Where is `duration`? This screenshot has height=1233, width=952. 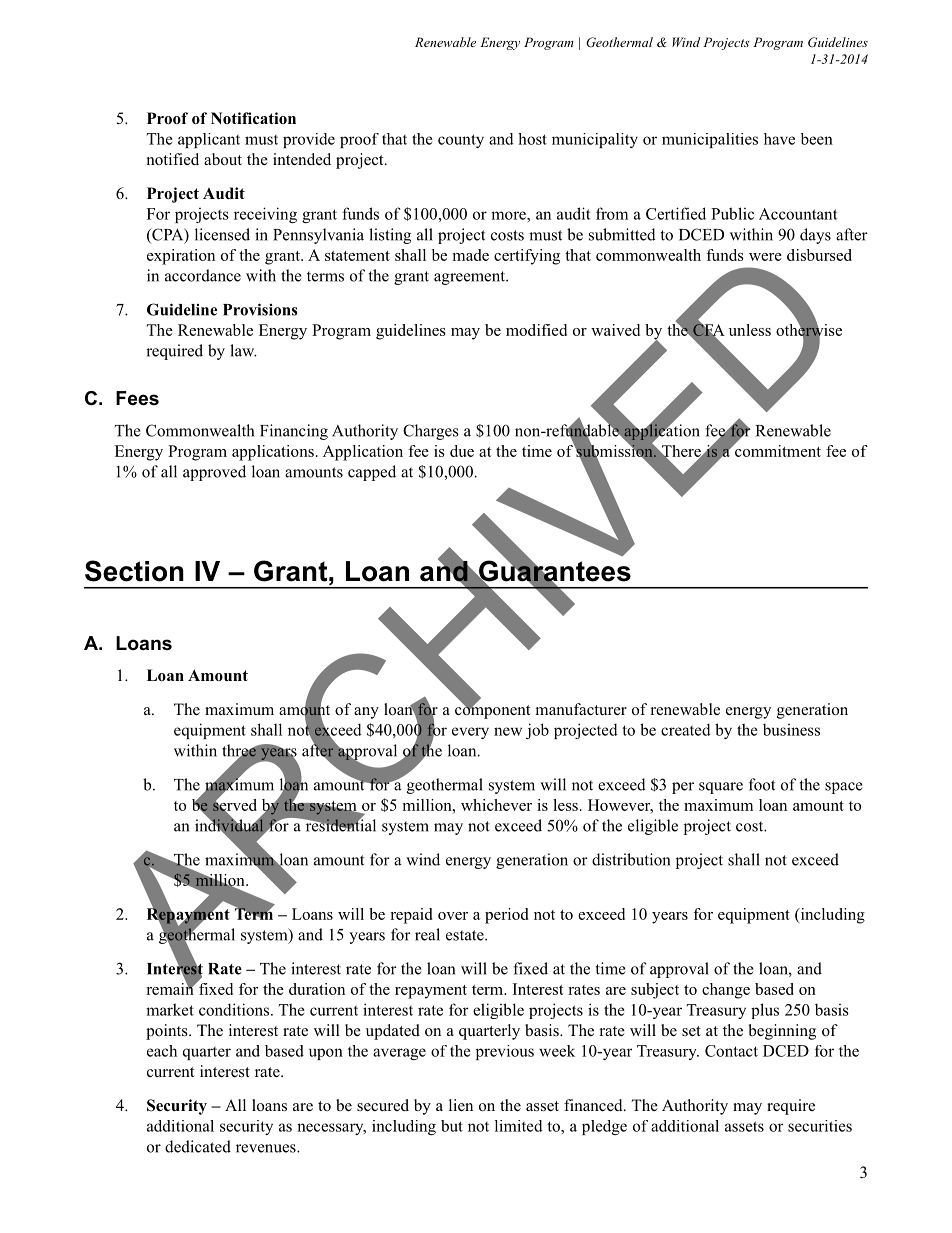 duration is located at coordinates (317, 989).
